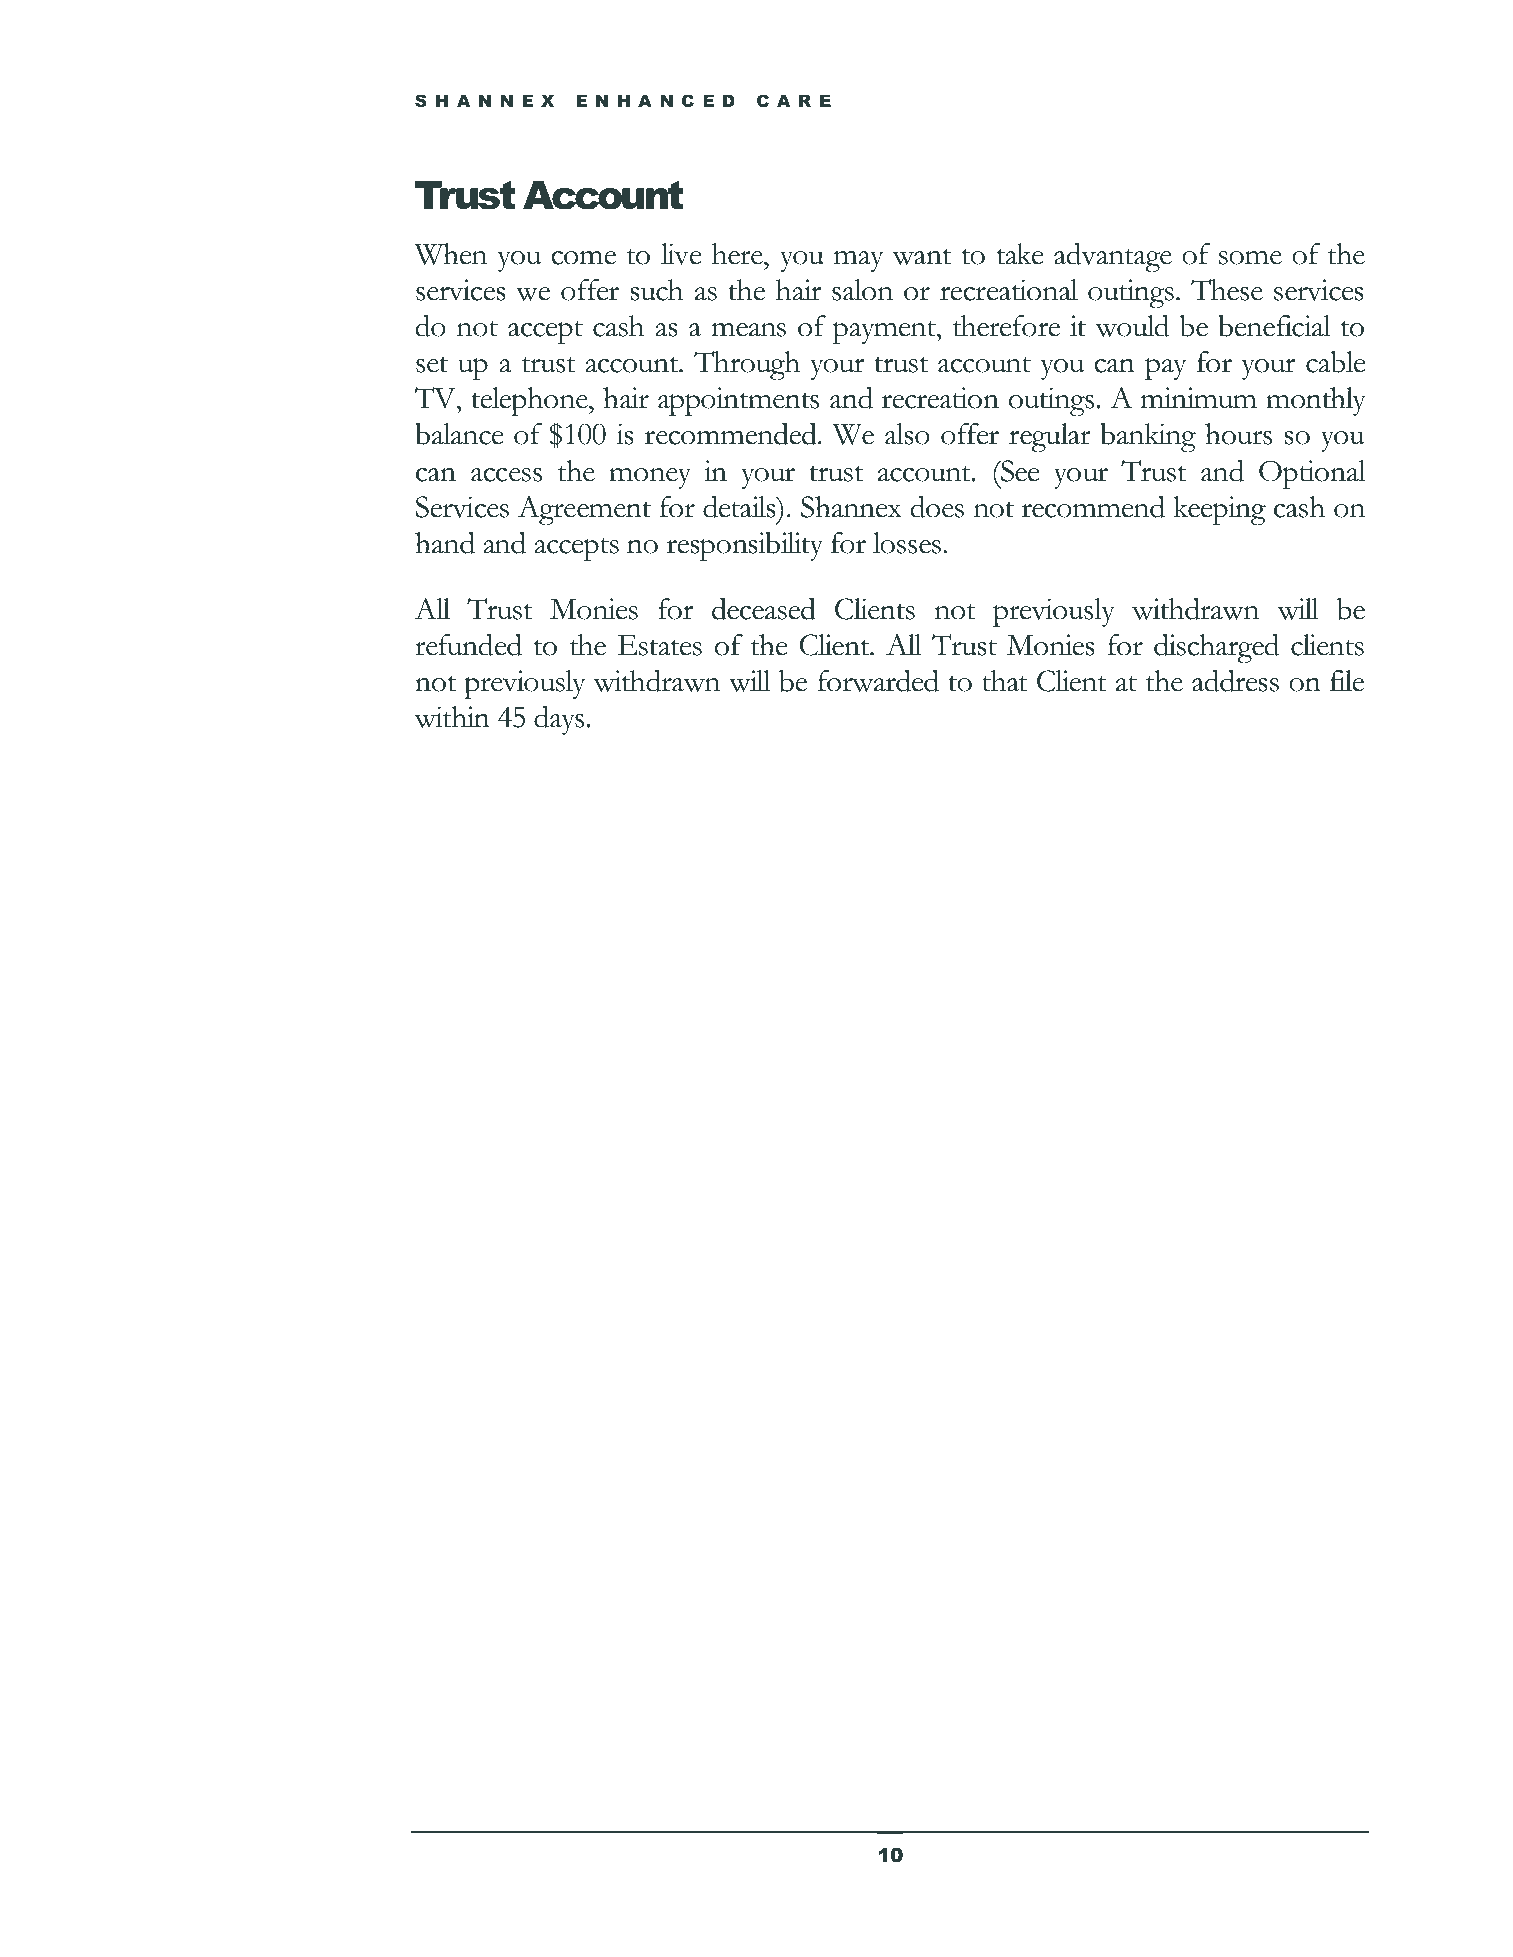 This page has width=1513, height=1957. I want to click on deceased, so click(764, 609).
